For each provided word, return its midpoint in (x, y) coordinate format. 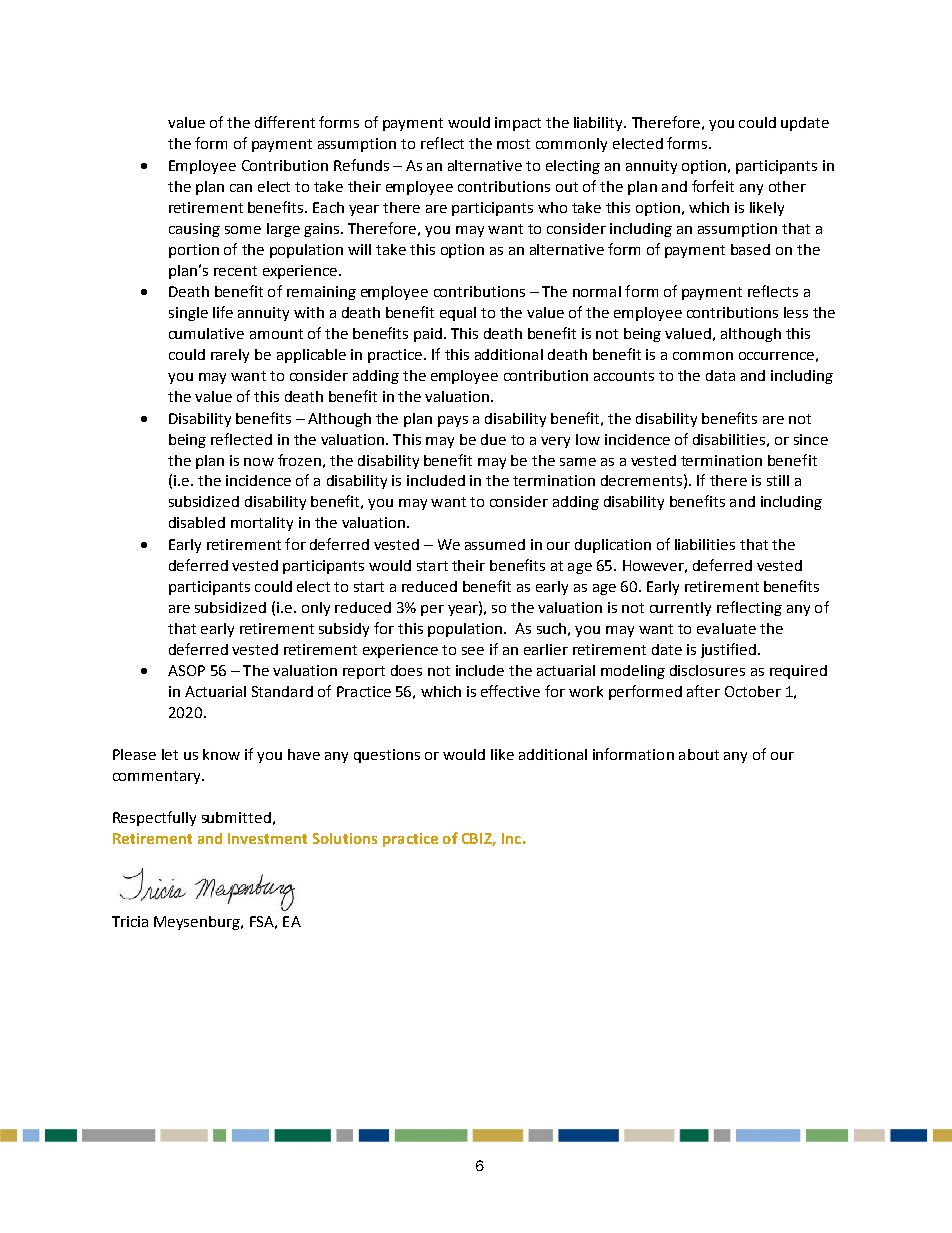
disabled (197, 522)
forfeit (713, 186)
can (241, 188)
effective (510, 691)
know (221, 754)
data (720, 375)
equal (458, 314)
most (513, 144)
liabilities (705, 544)
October (753, 691)
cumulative (206, 333)
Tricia (130, 921)
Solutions (345, 838)
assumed (495, 544)
